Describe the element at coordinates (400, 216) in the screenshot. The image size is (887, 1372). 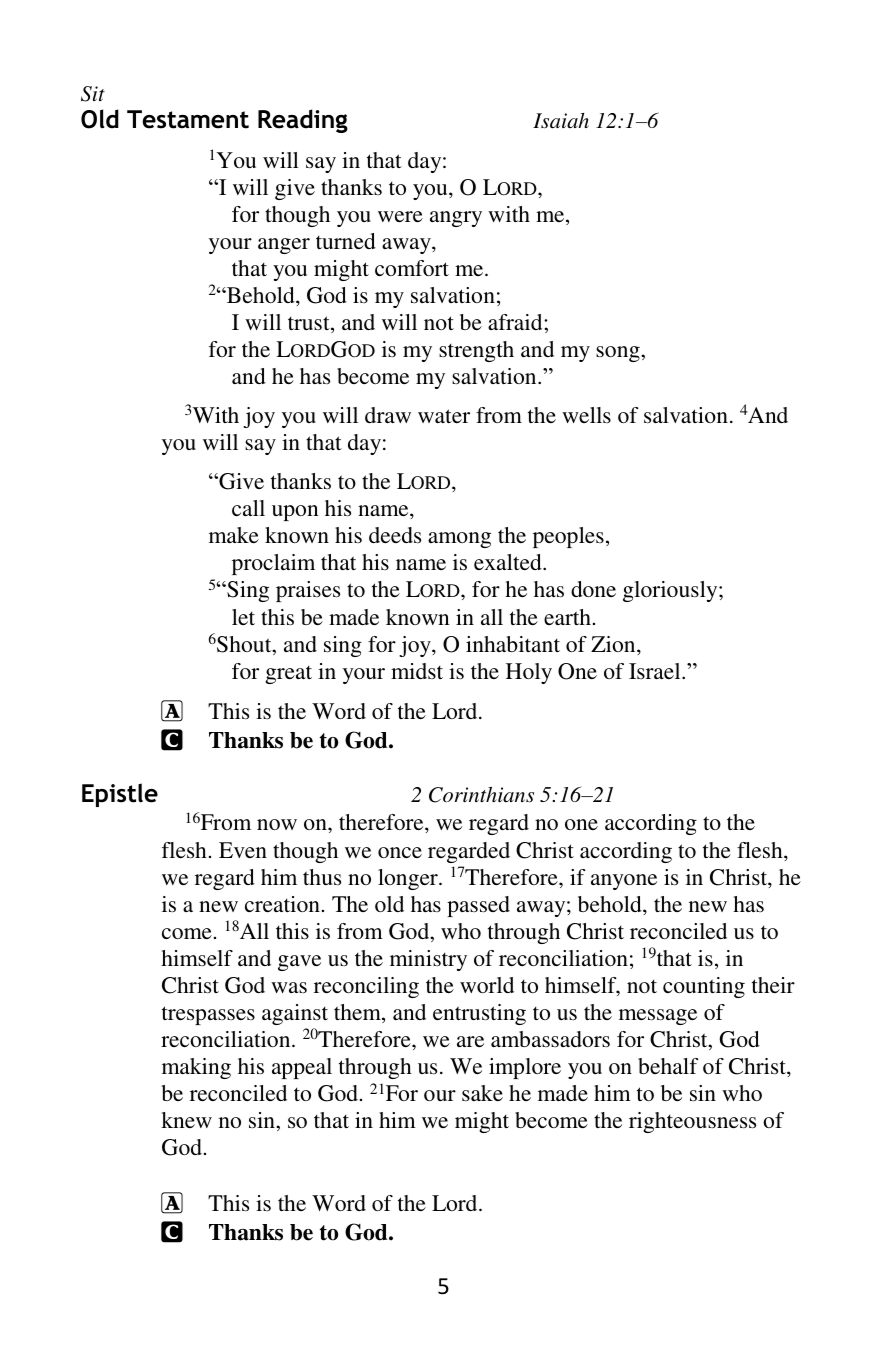
I see `were` at that location.
